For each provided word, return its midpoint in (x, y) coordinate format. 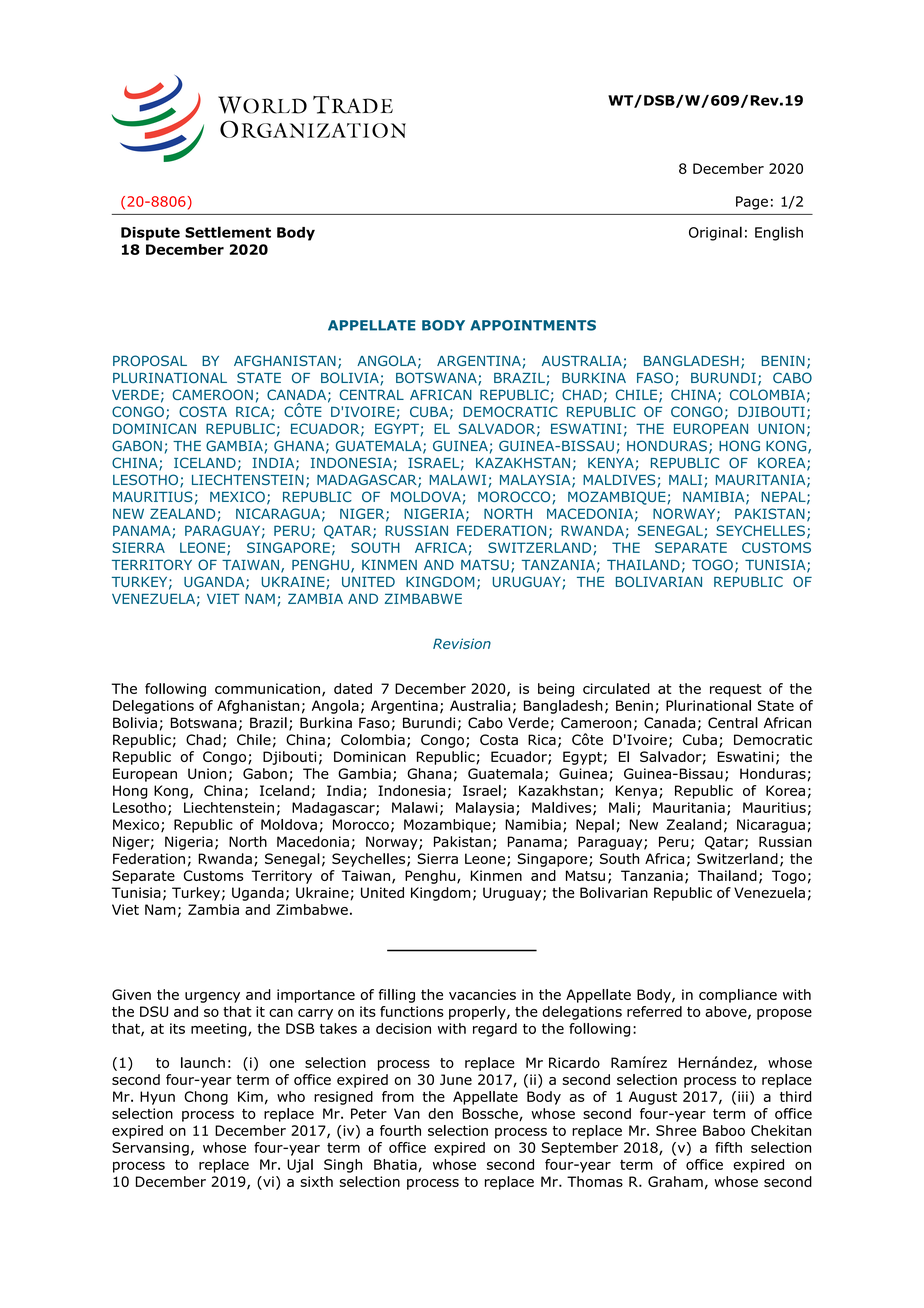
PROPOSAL (150, 360)
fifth (728, 1147)
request (736, 690)
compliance (738, 996)
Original (715, 233)
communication (267, 688)
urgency (212, 997)
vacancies (482, 994)
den (440, 1113)
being (556, 690)
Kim (250, 1096)
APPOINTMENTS (533, 325)
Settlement (228, 232)
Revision (462, 643)
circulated (616, 688)
